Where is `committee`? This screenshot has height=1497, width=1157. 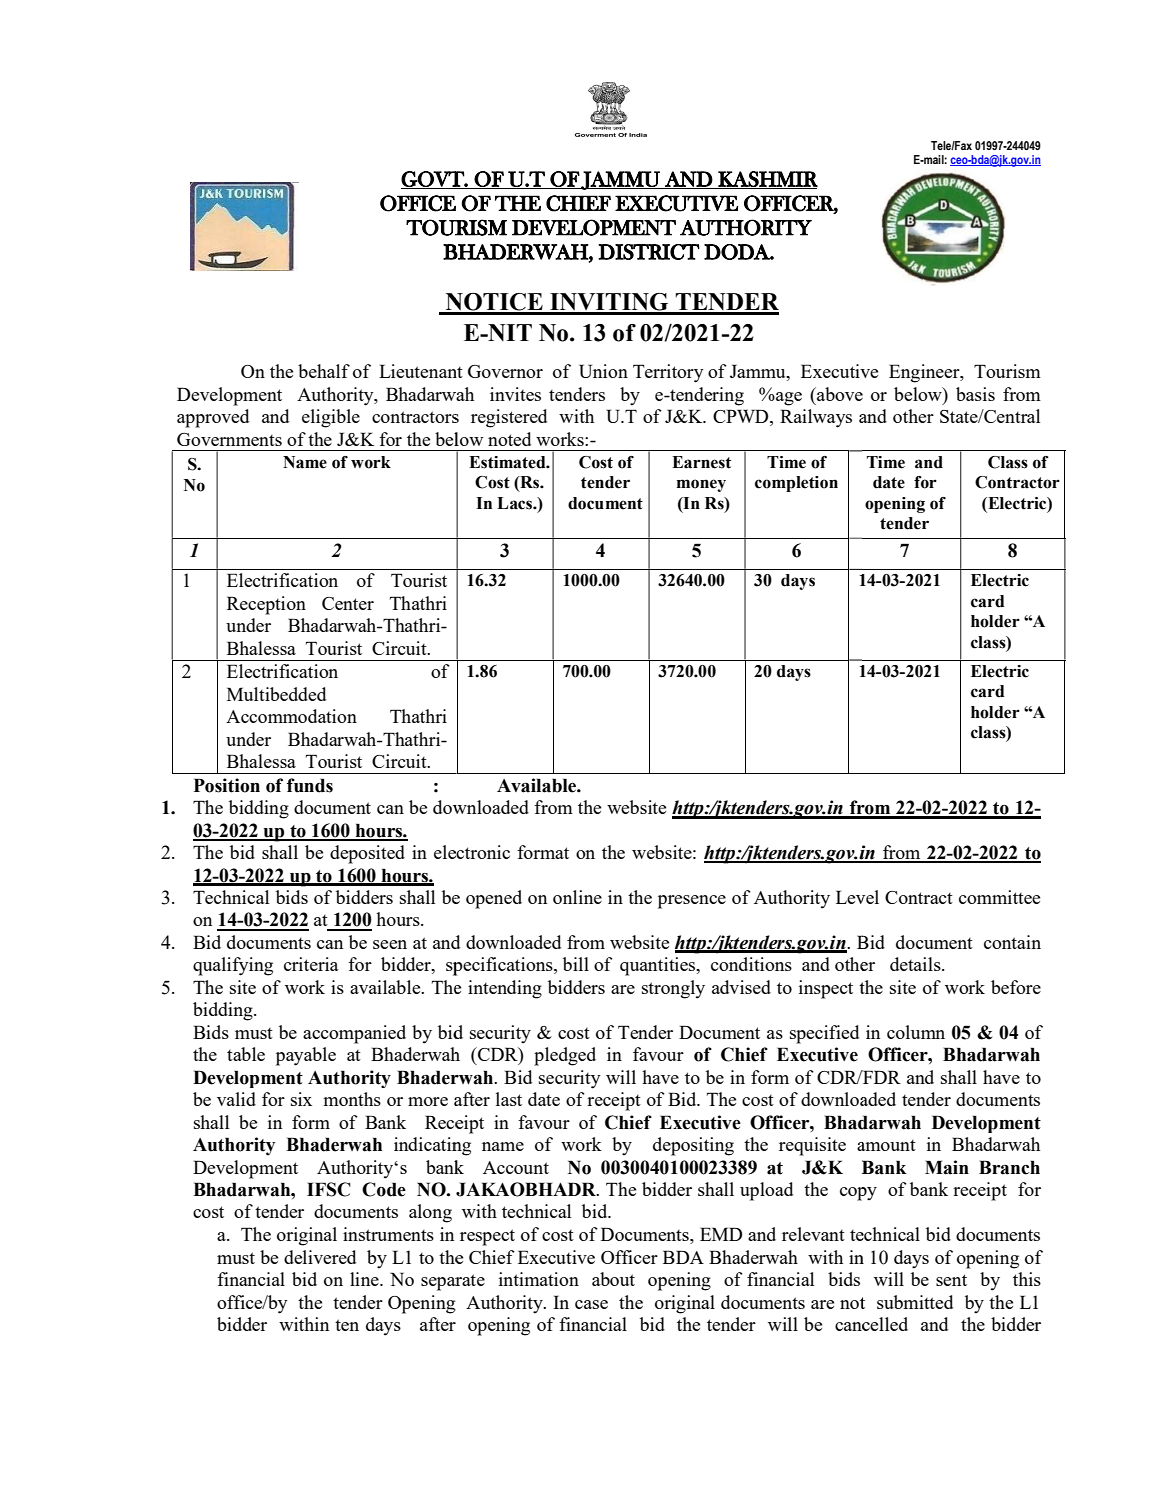 committee is located at coordinates (999, 897).
